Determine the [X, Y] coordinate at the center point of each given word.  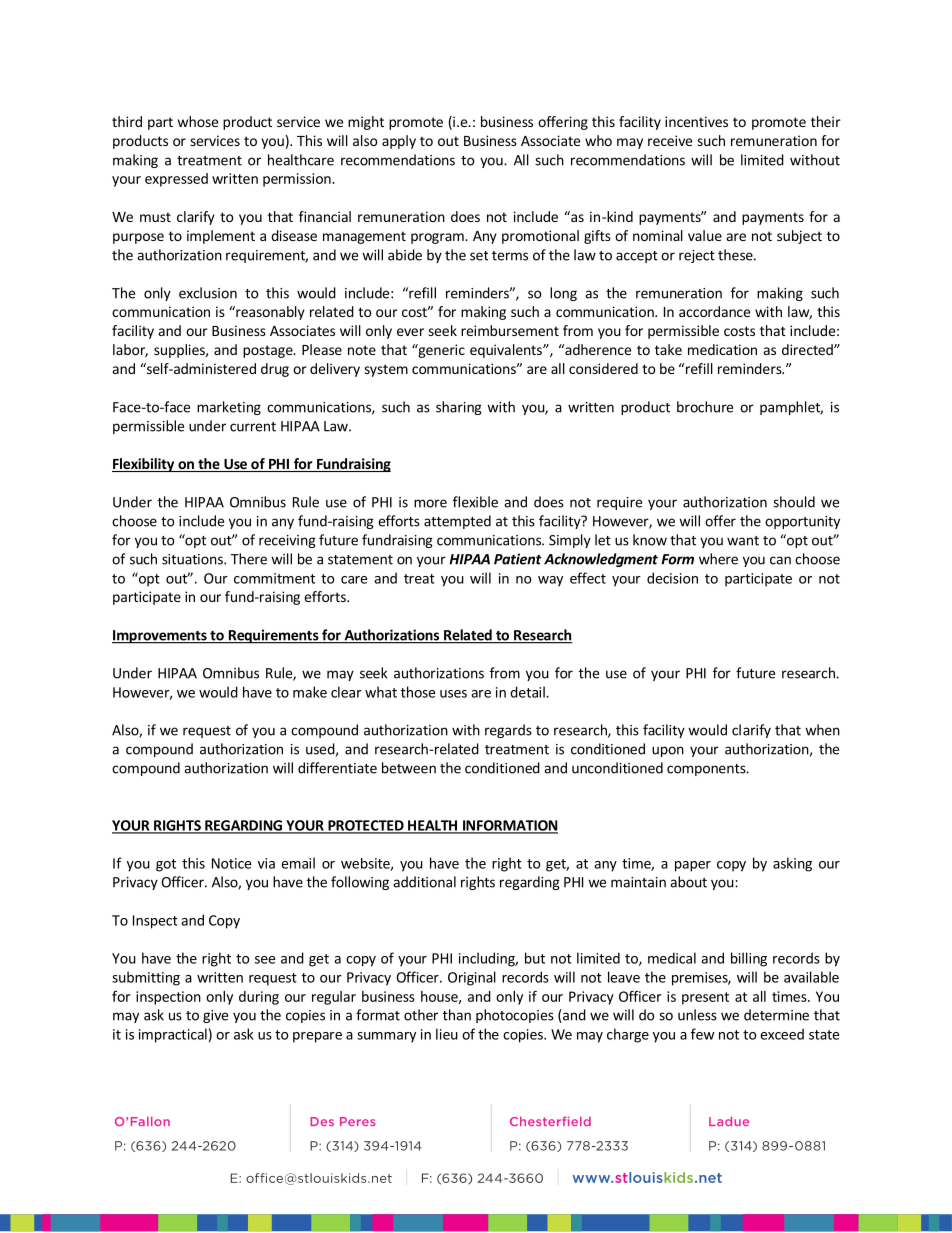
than [457, 1015]
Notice [231, 863]
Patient [518, 559]
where [718, 559]
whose [198, 121]
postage [269, 351]
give [215, 1016]
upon [668, 751]
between [409, 768]
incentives [696, 121]
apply [399, 142]
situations [193, 559]
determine [776, 1015]
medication [722, 349]
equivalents [507, 351]
